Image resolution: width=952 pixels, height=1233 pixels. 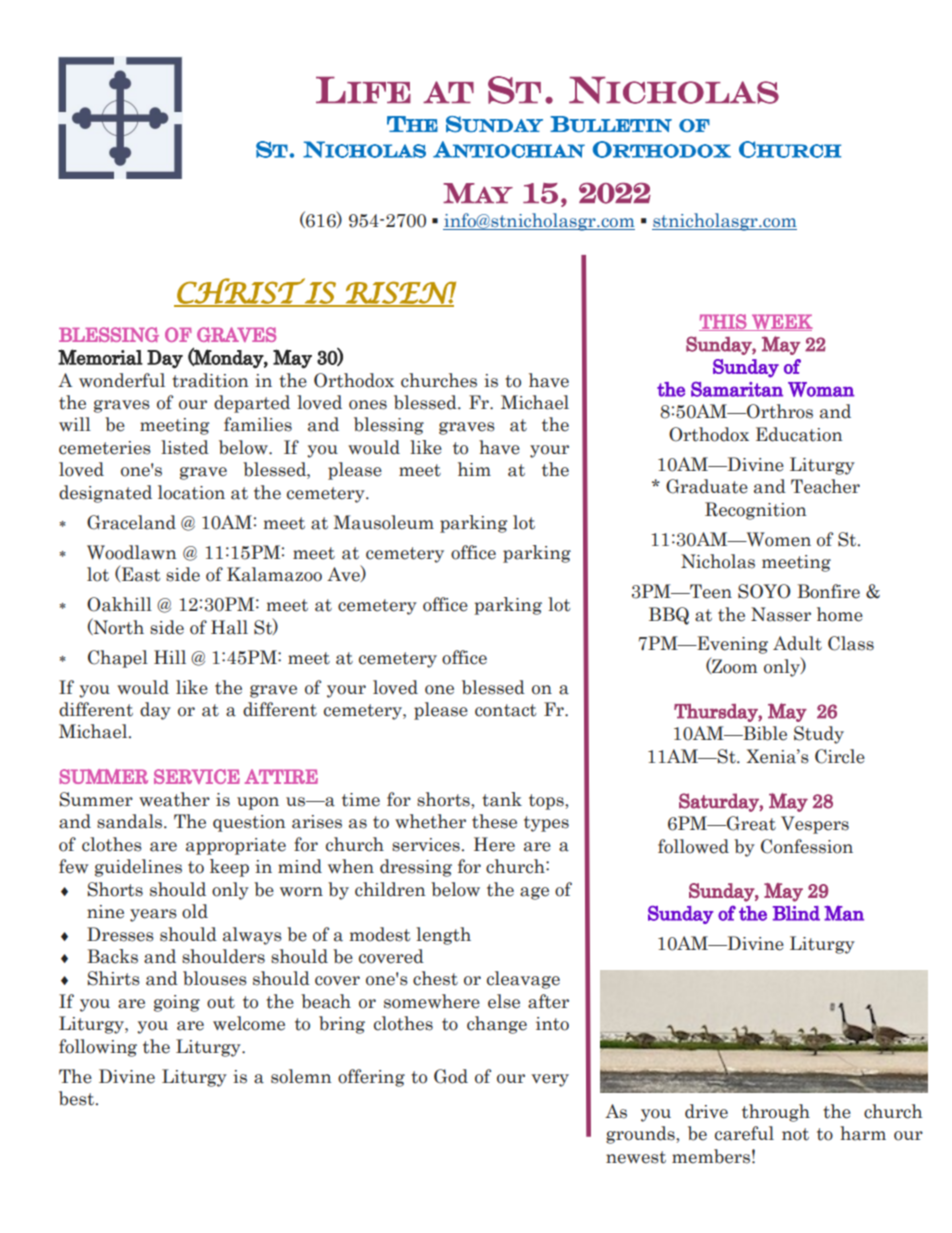 I want to click on best, so click(x=78, y=1098).
